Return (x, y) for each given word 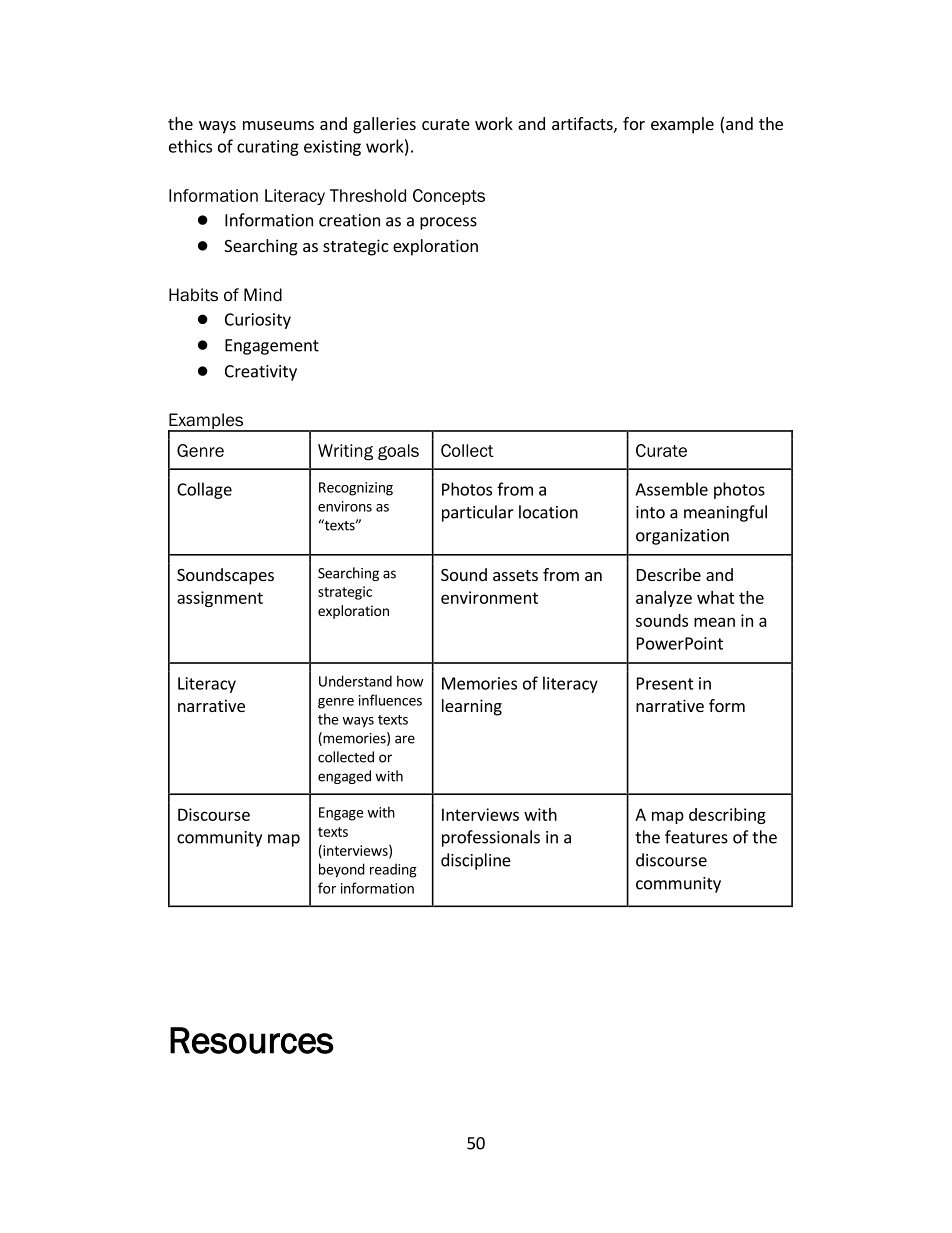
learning (472, 707)
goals (398, 452)
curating (268, 148)
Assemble (671, 489)
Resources (252, 1040)
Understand (355, 681)
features (696, 837)
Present (665, 683)
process (448, 223)
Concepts (449, 197)
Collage (204, 490)
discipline (476, 861)
